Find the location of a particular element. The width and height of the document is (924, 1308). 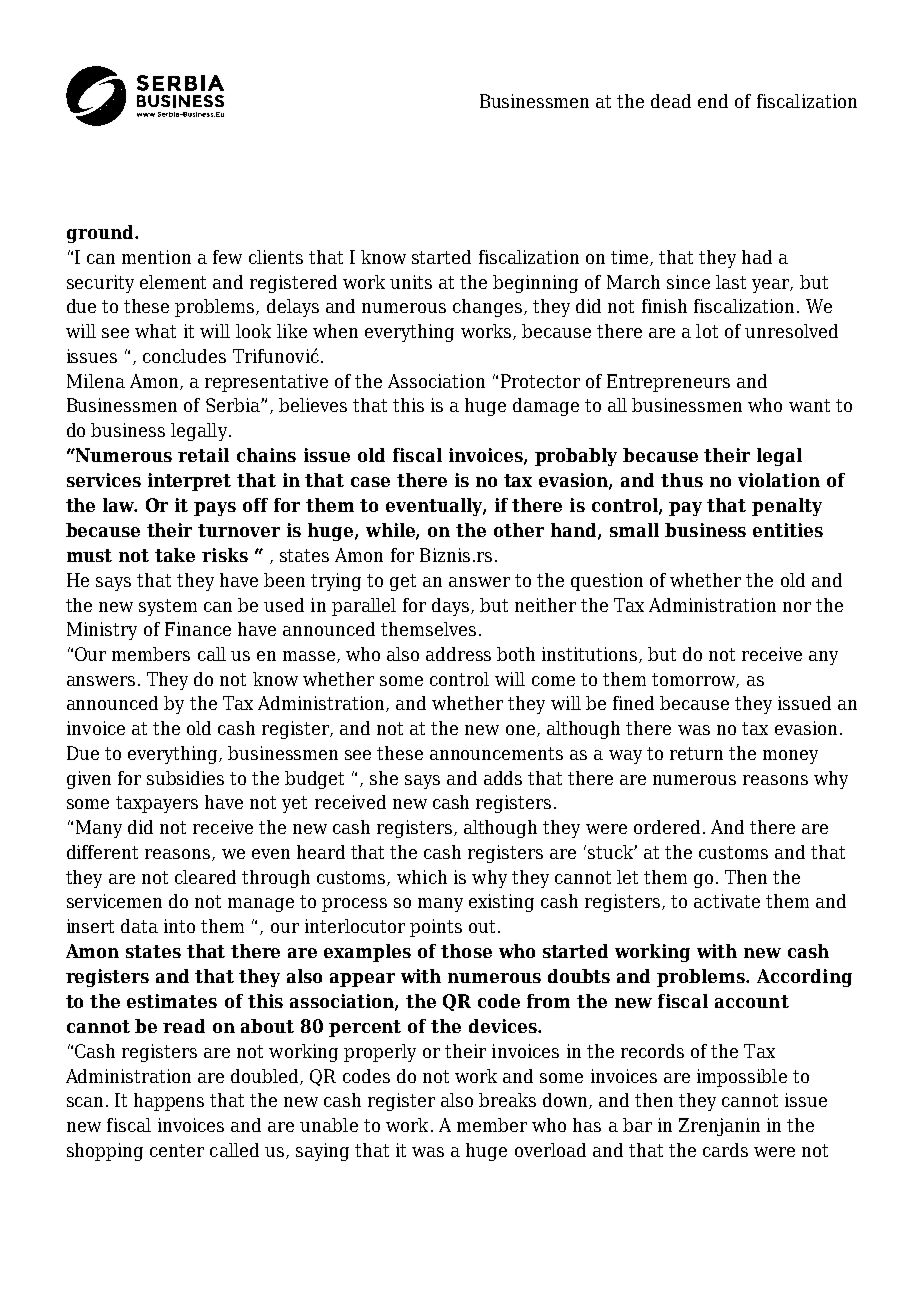

happens is located at coordinates (169, 1102).
